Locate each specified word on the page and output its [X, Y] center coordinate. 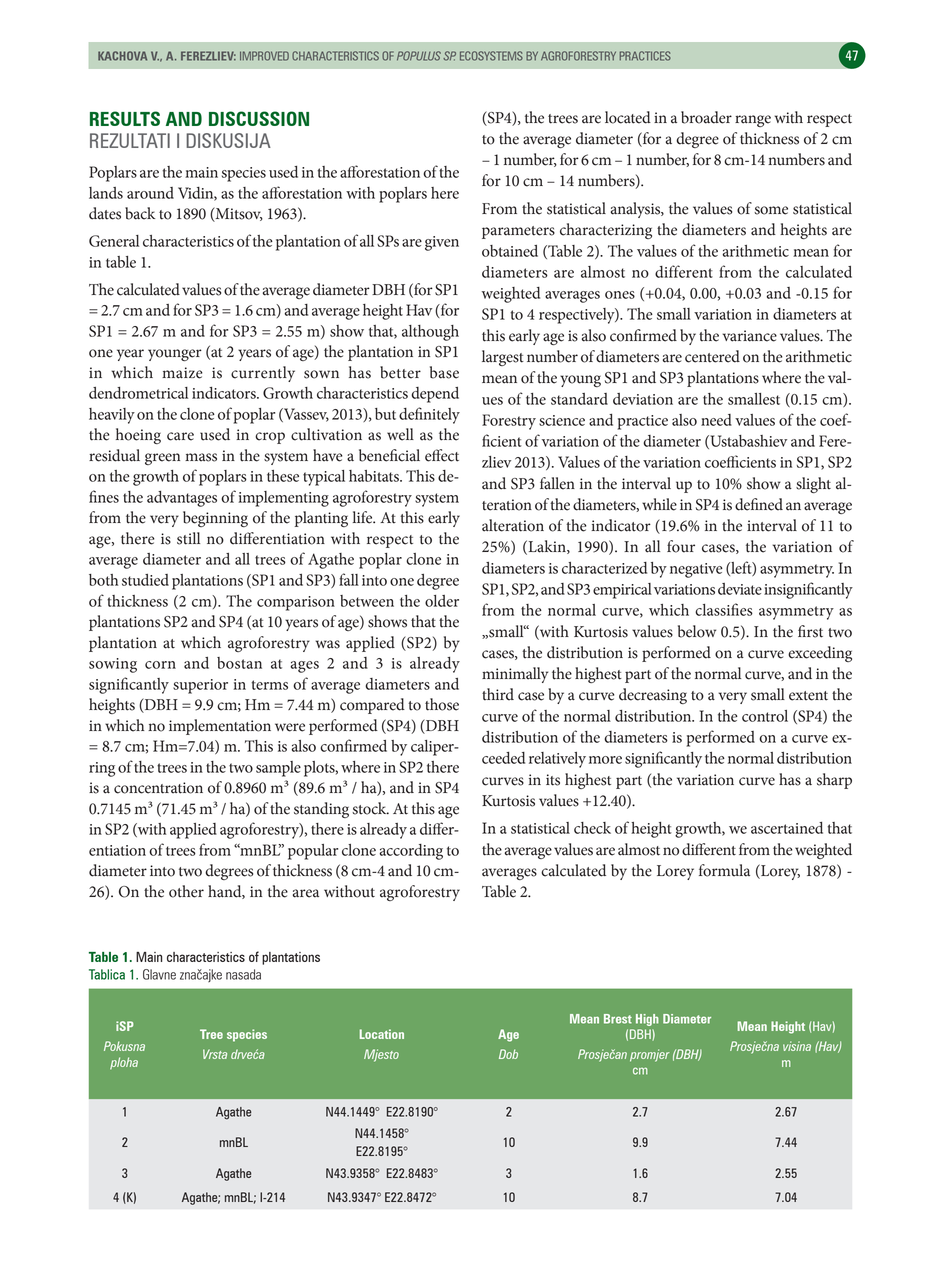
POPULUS [419, 56]
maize [182, 373]
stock [370, 808]
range [753, 121]
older [442, 601]
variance [749, 336]
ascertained [787, 828]
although [430, 333]
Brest [618, 1019]
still [188, 538]
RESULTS [125, 118]
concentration [158, 788]
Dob [508, 1054]
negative [696, 570]
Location [382, 1034]
